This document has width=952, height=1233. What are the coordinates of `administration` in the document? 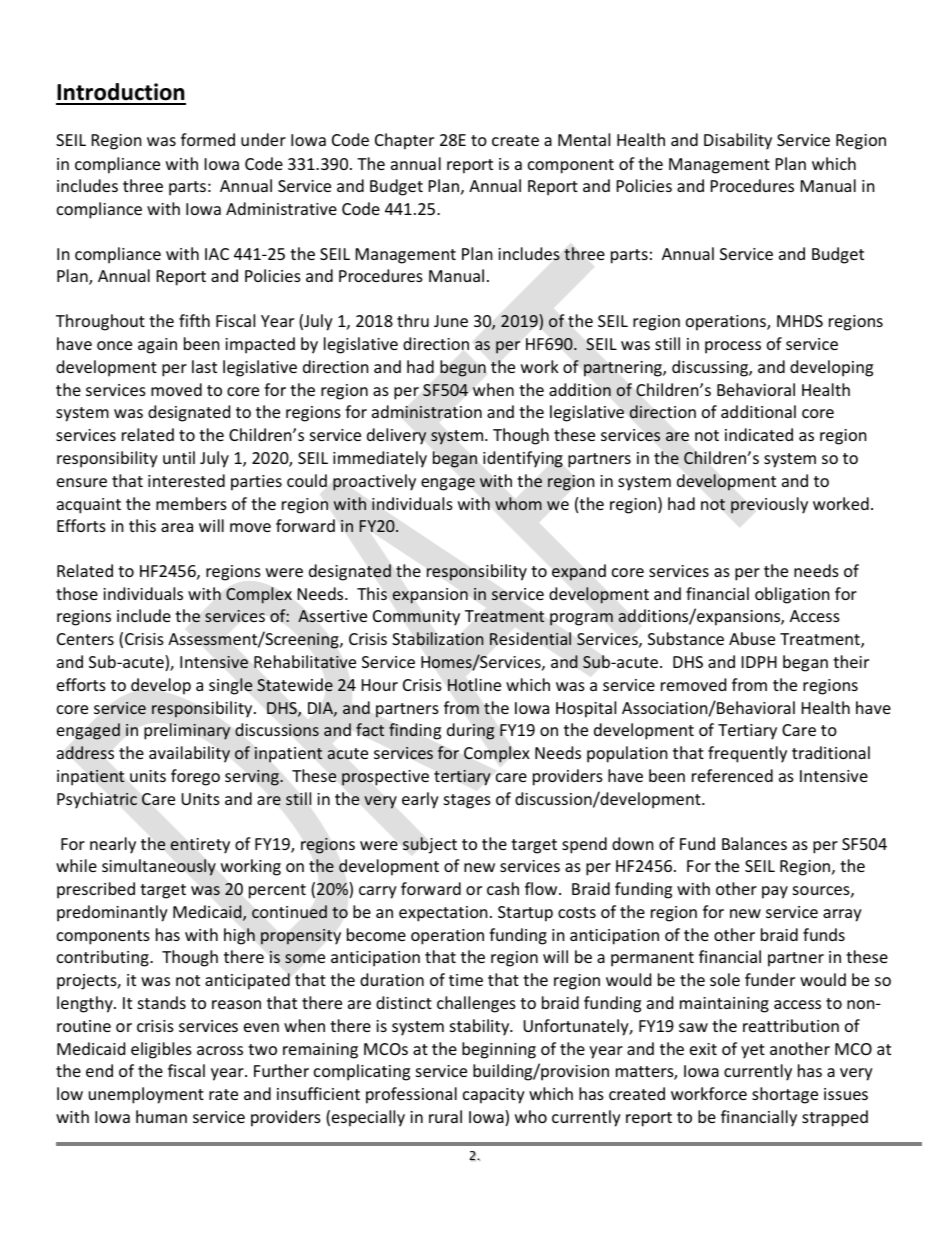 It's located at (427, 412).
